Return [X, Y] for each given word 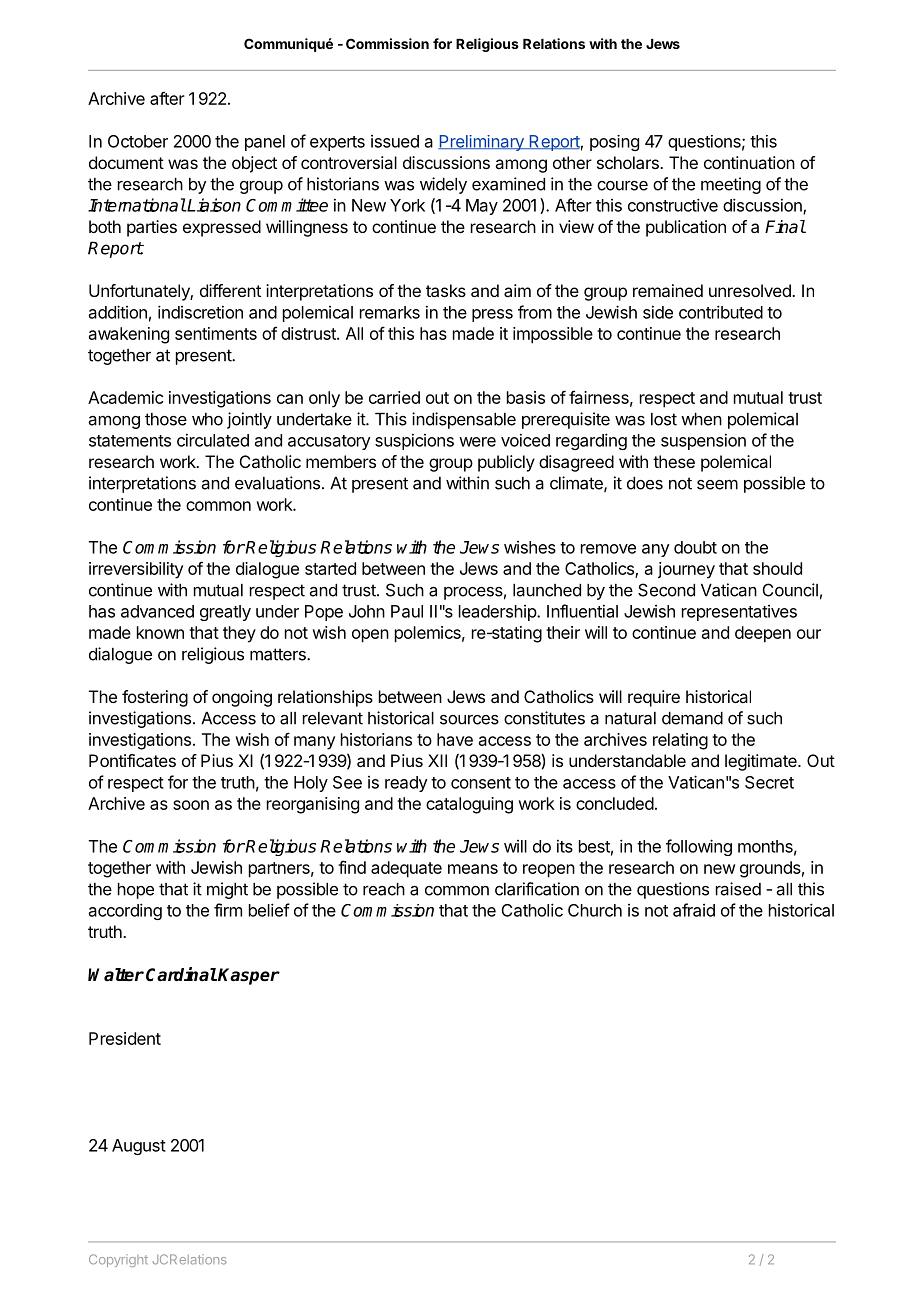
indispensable [464, 420]
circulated [213, 440]
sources [469, 720]
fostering [155, 698]
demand [692, 718]
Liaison [213, 205]
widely [443, 185]
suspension [703, 441]
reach [384, 889]
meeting [731, 185]
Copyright [118, 1260]
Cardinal [181, 974]
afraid [694, 910]
